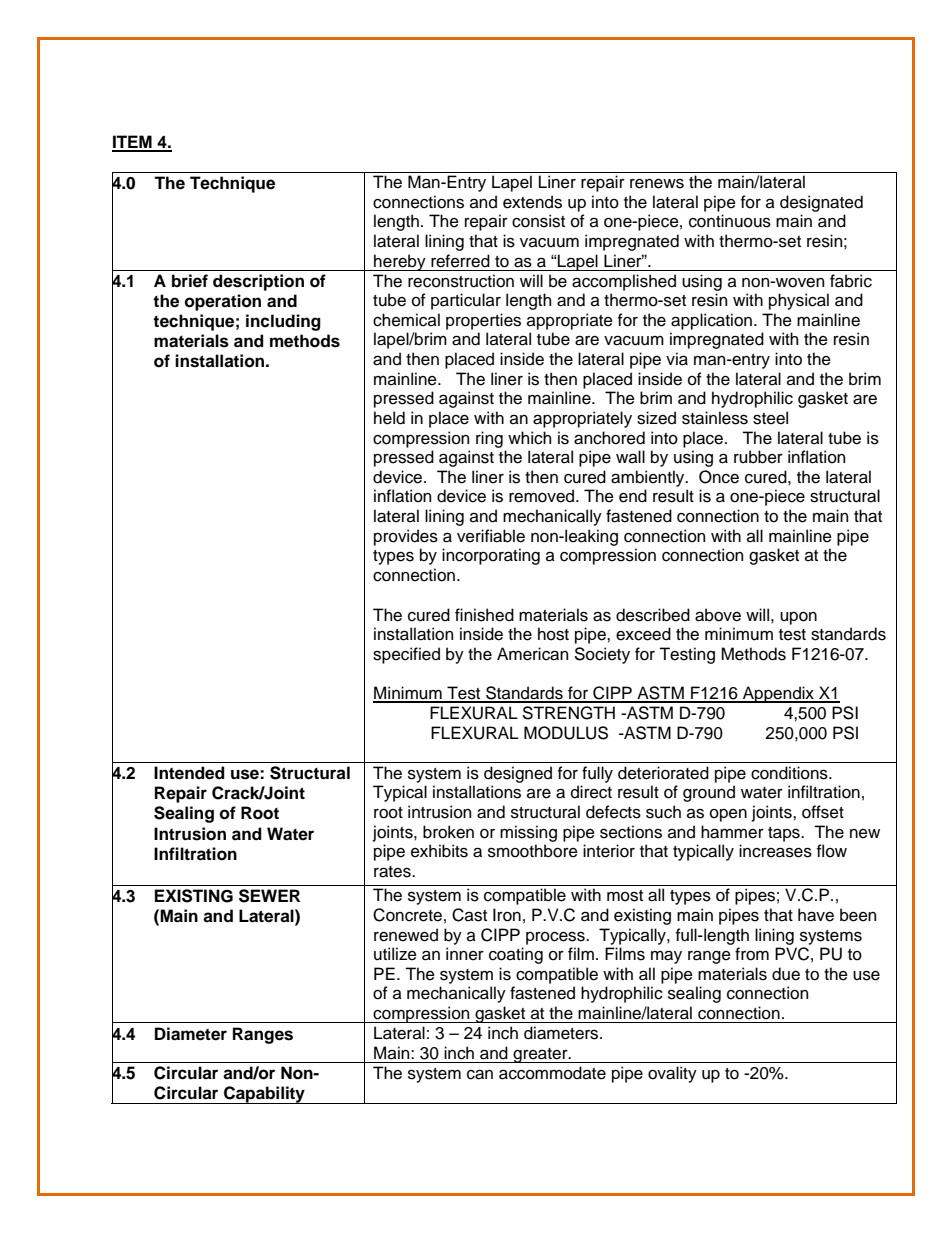 This screenshot has height=1233, width=952. Describe the element at coordinates (532, 202) in the screenshot. I see `extends` at that location.
